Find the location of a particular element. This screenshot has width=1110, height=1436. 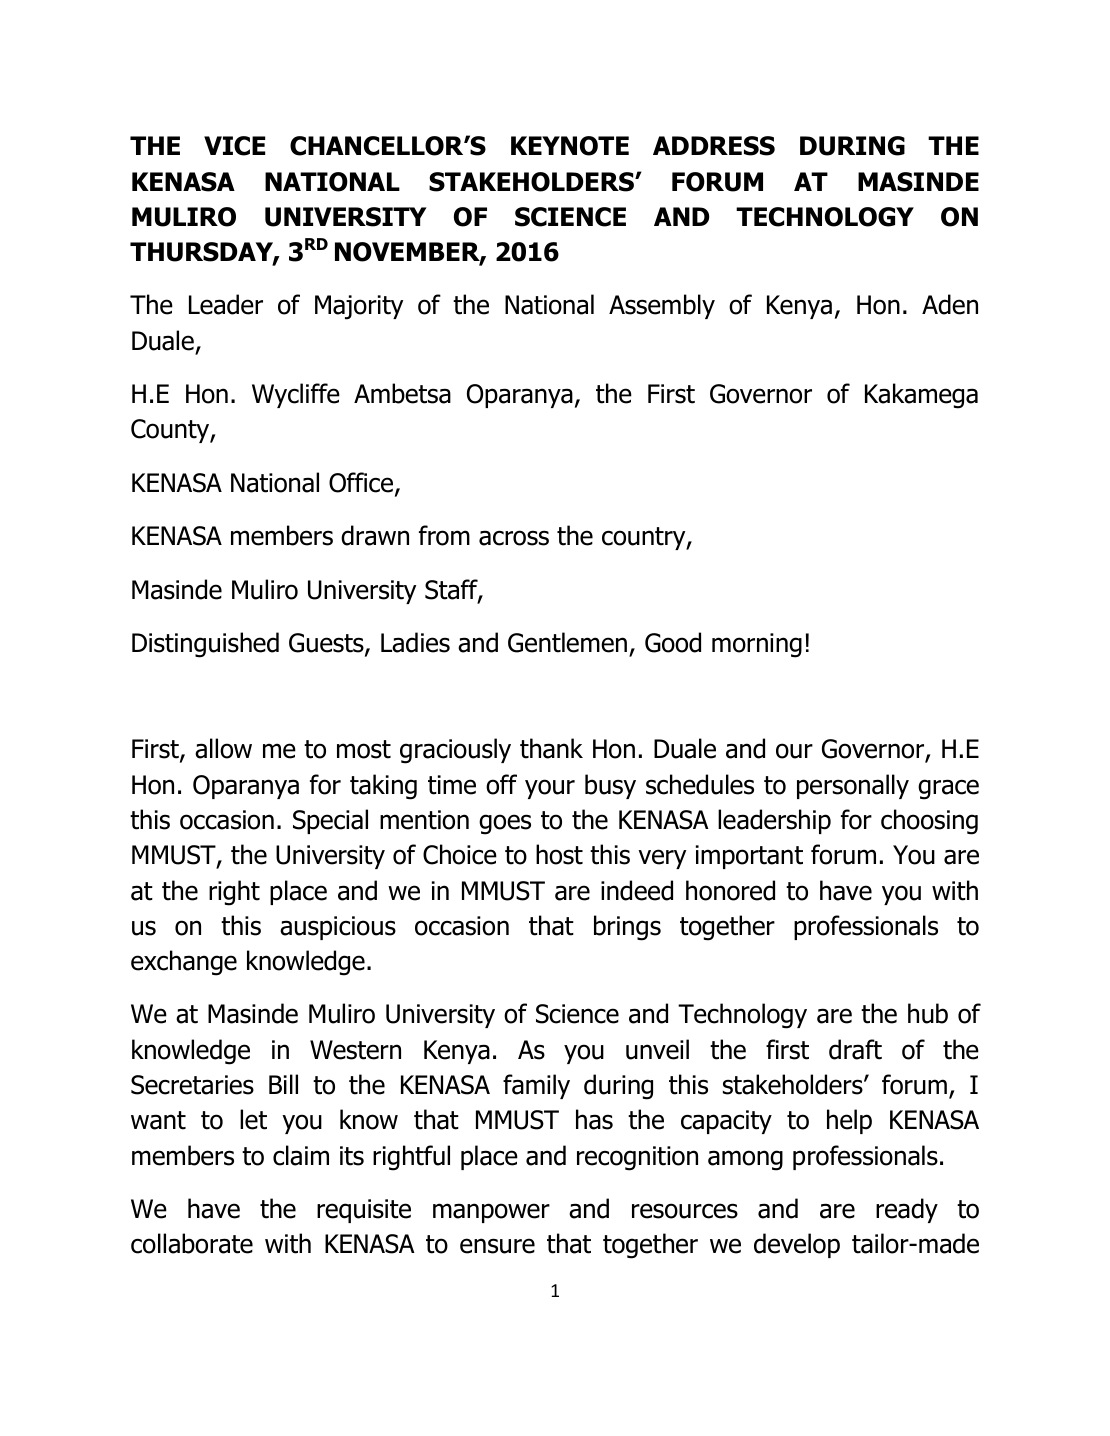

VICE is located at coordinates (234, 146).
